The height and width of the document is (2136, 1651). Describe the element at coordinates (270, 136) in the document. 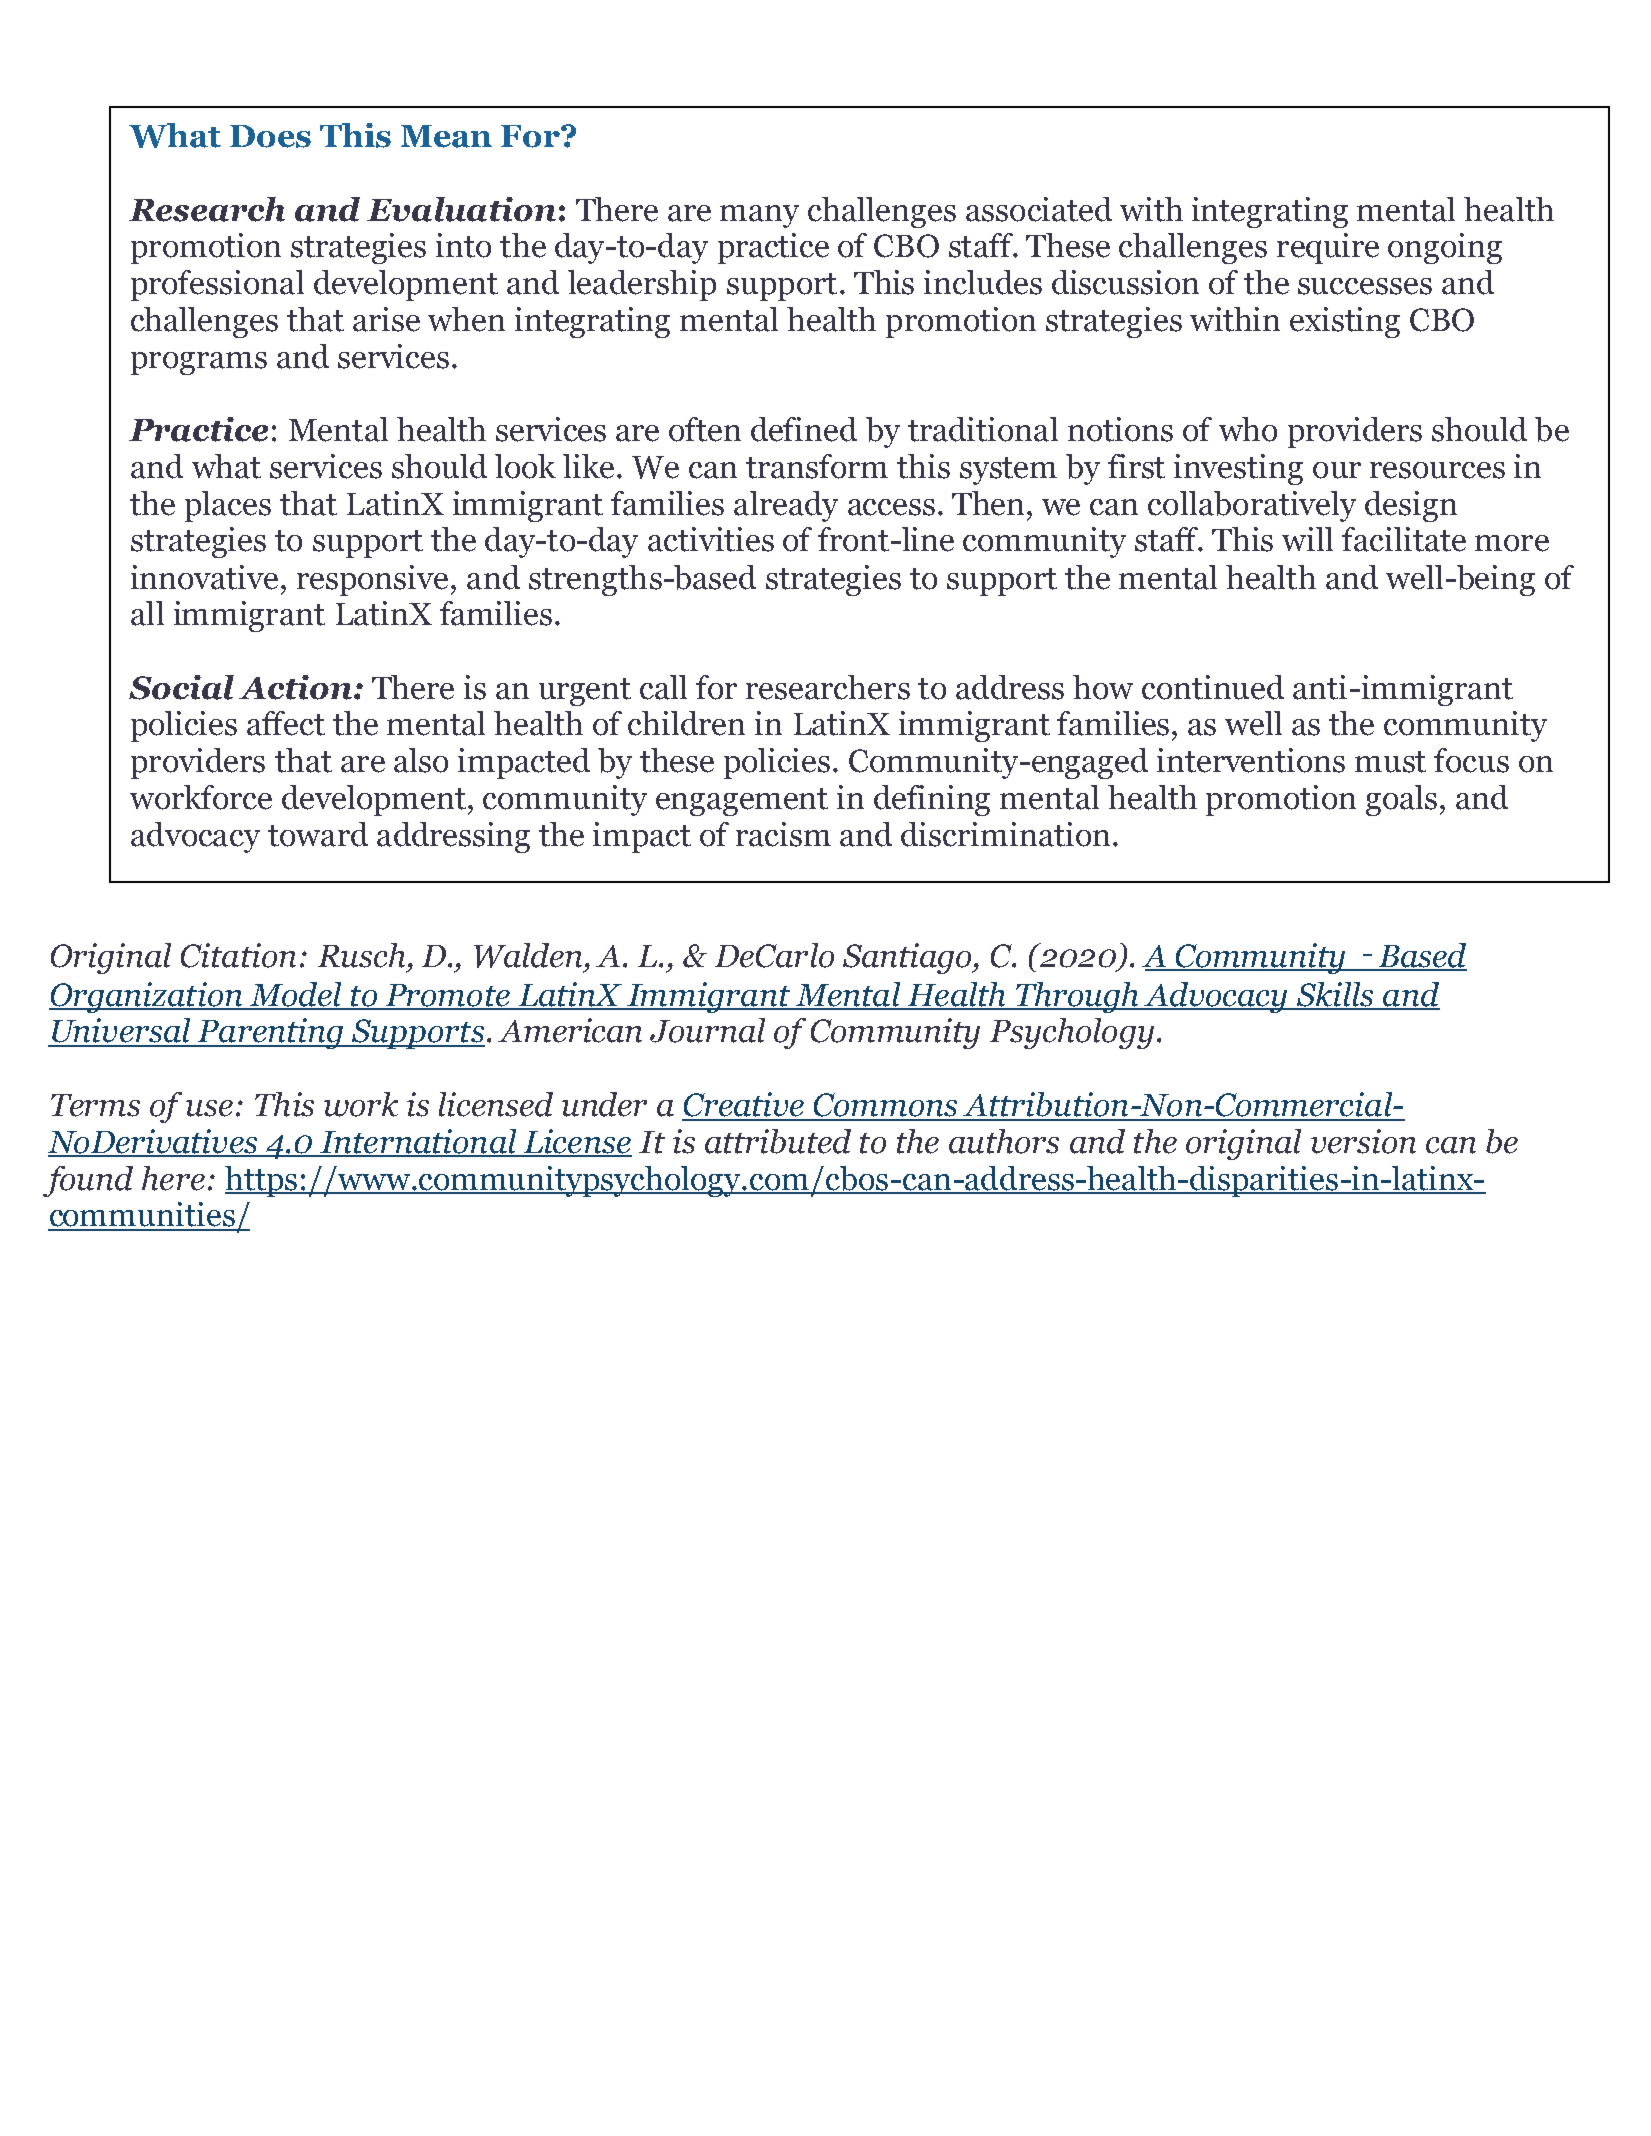

I see `Does` at that location.
